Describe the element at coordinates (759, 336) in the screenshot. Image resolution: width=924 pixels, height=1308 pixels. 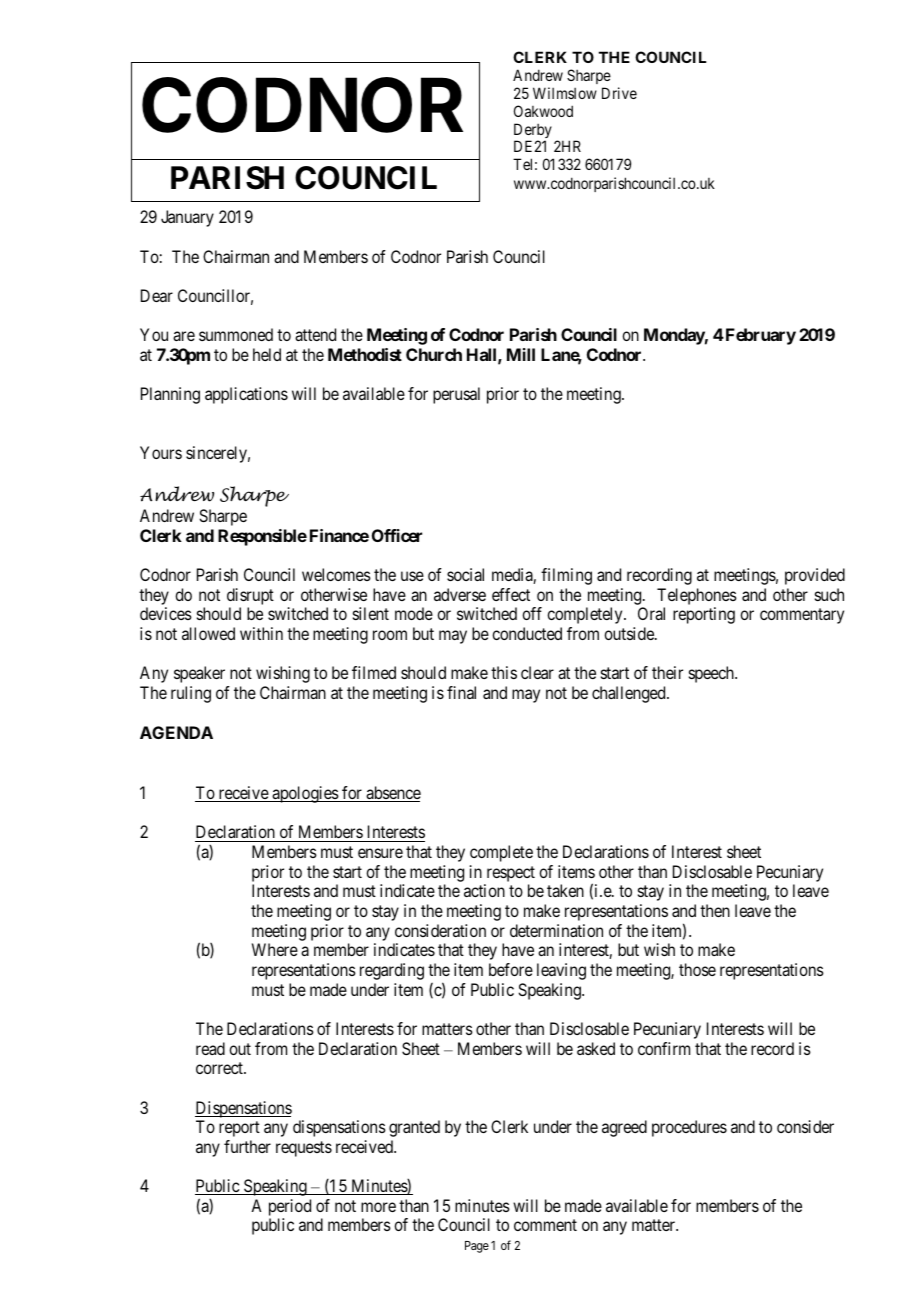
I see `February` at that location.
